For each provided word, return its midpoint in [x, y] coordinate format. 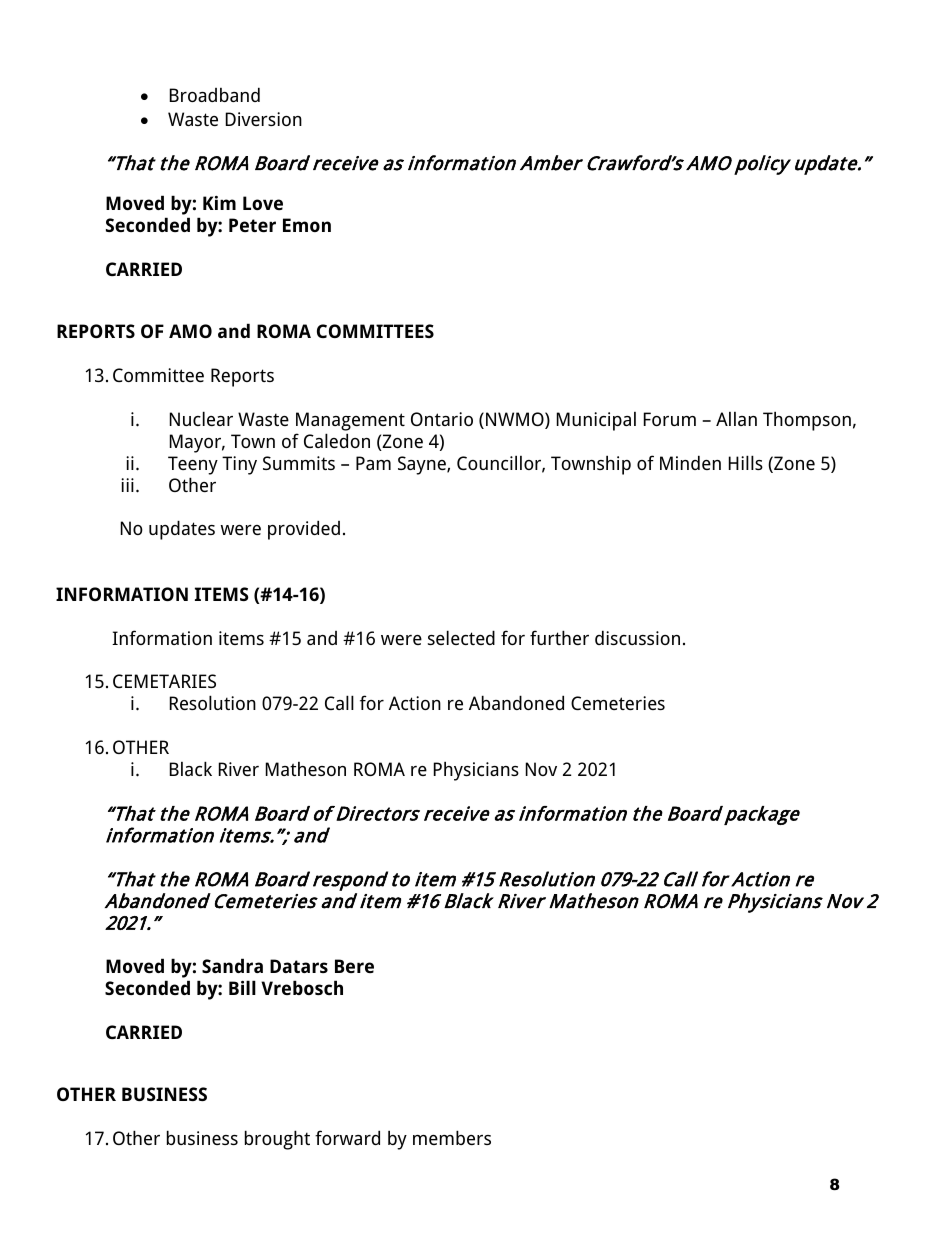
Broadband [215, 94]
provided [304, 530]
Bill [242, 987]
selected [461, 637]
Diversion [264, 119]
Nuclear [201, 418]
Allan [736, 419]
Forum [670, 419]
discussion [637, 637]
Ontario [442, 419]
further [559, 637]
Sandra [232, 965]
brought [277, 1140]
